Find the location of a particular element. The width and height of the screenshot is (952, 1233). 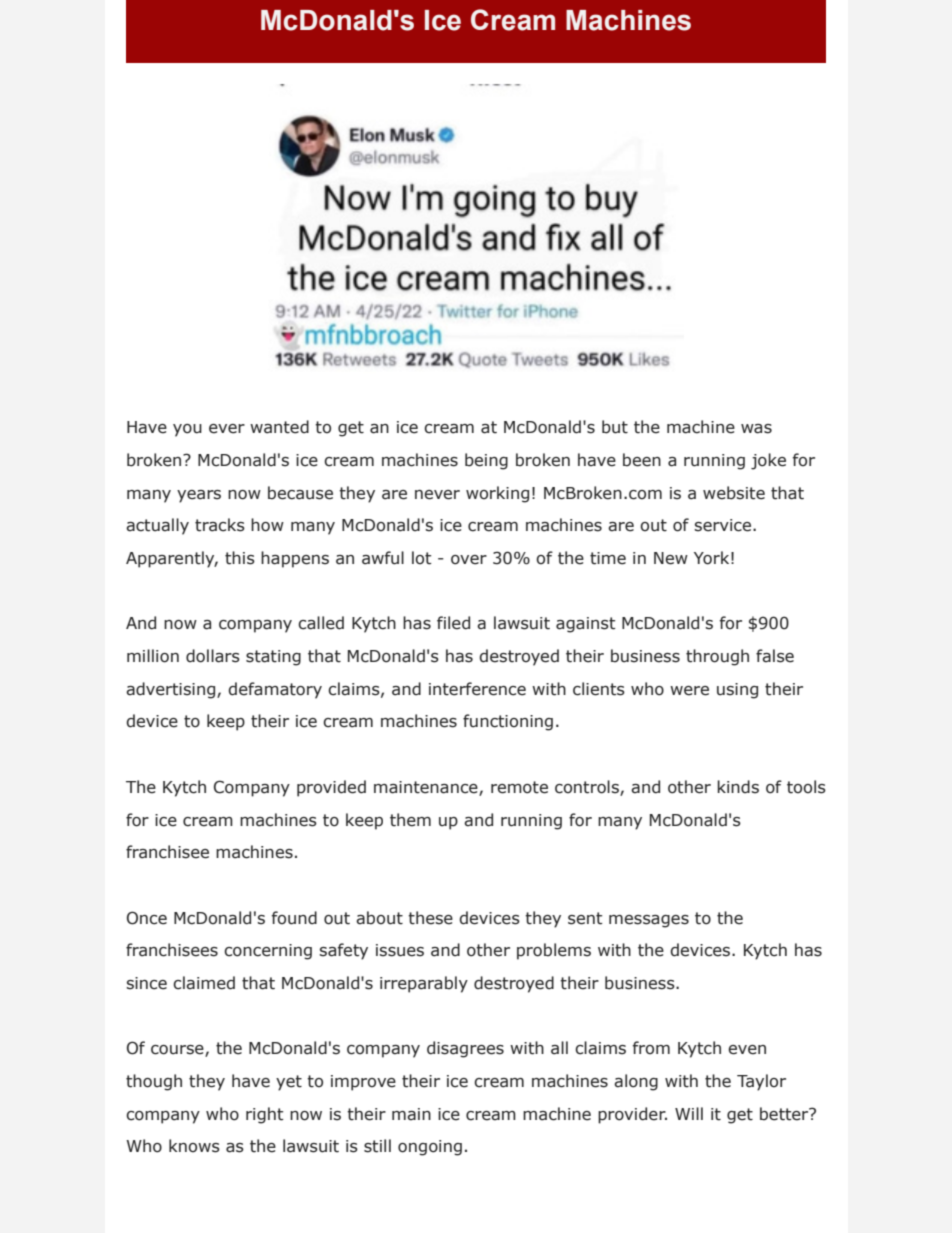

messages is located at coordinates (649, 921).
